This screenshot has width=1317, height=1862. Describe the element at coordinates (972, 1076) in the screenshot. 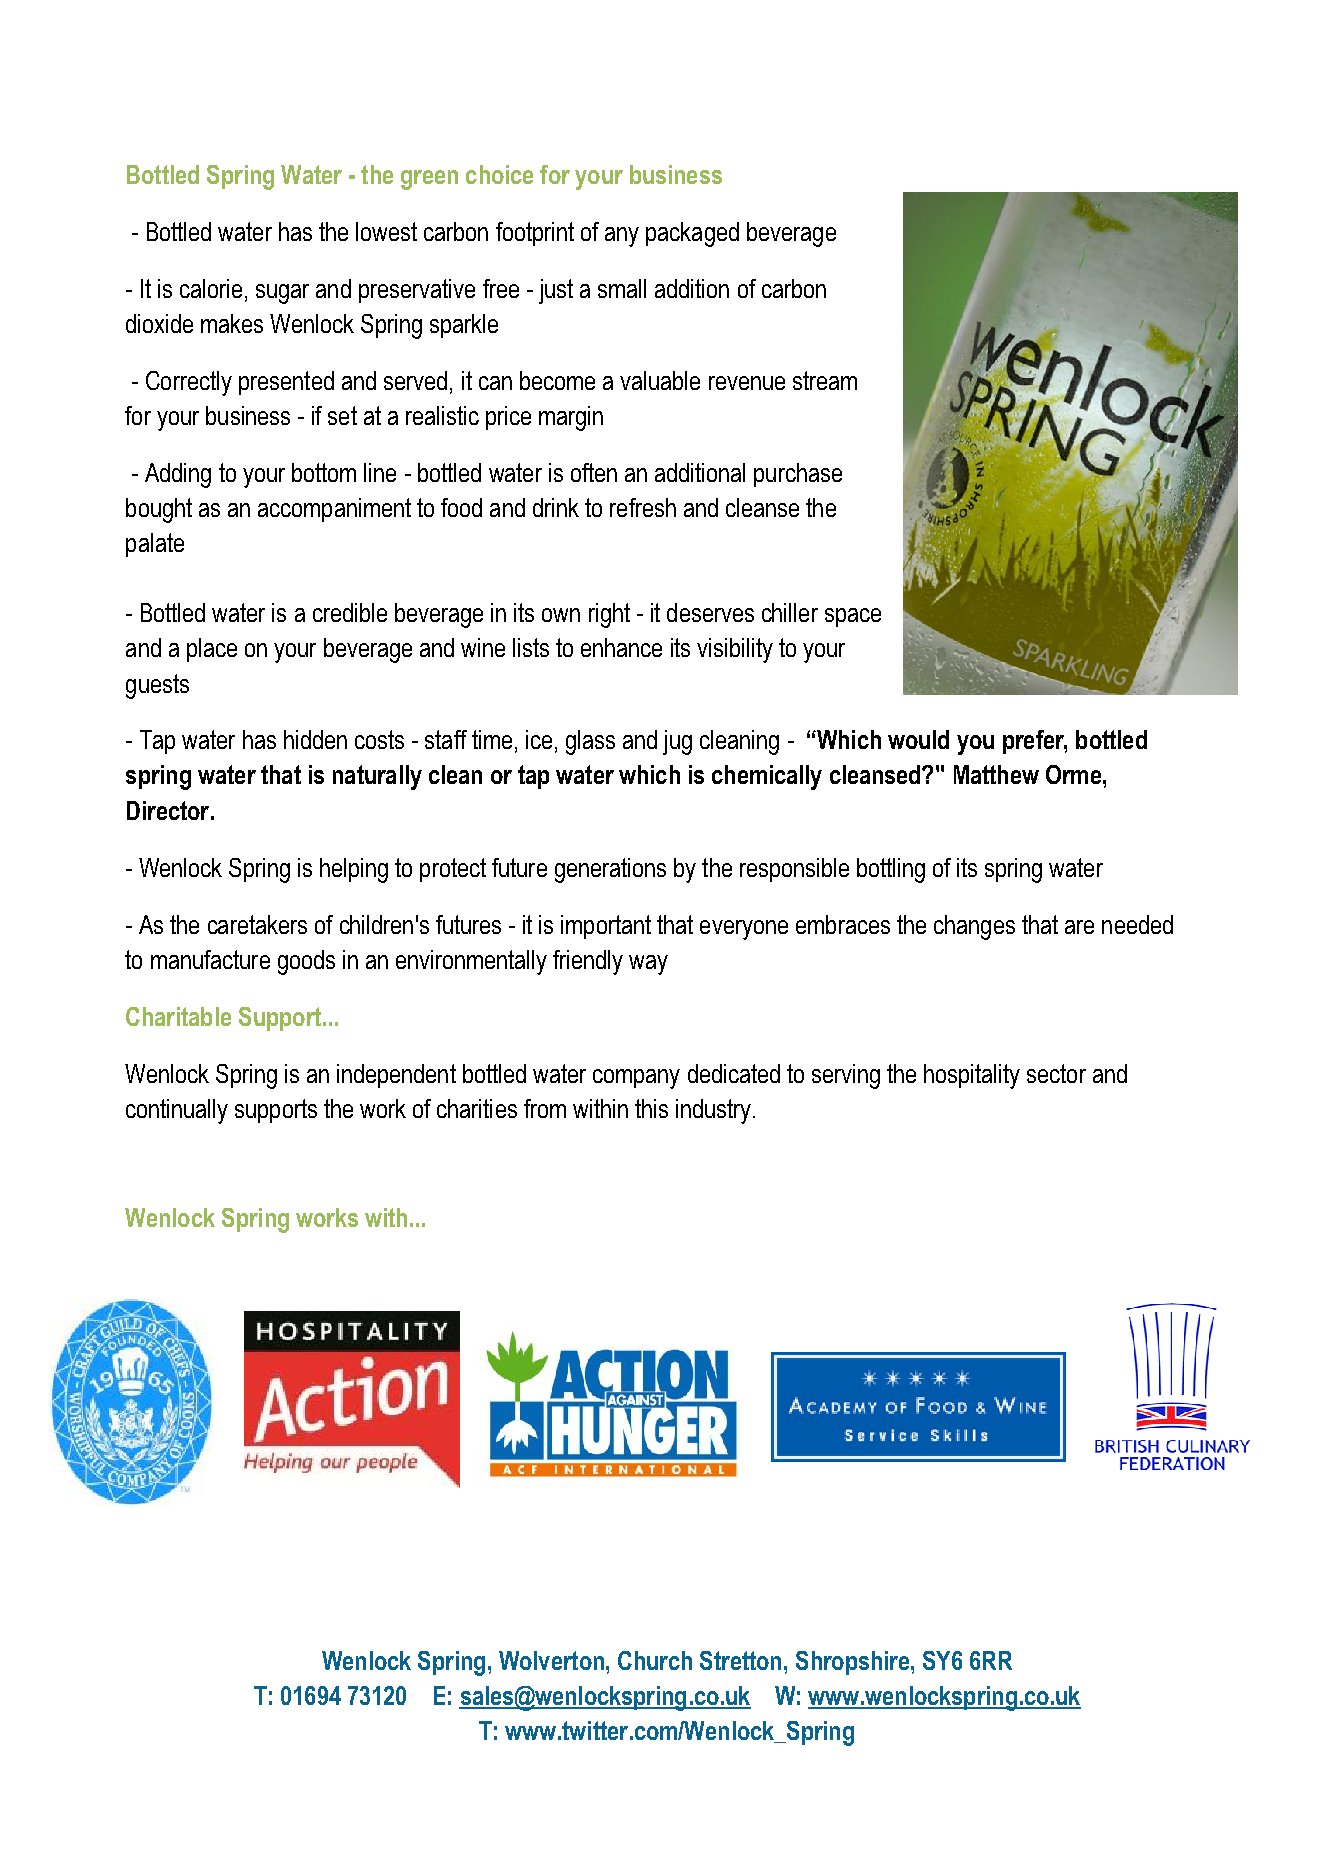

I see `hospitality` at that location.
